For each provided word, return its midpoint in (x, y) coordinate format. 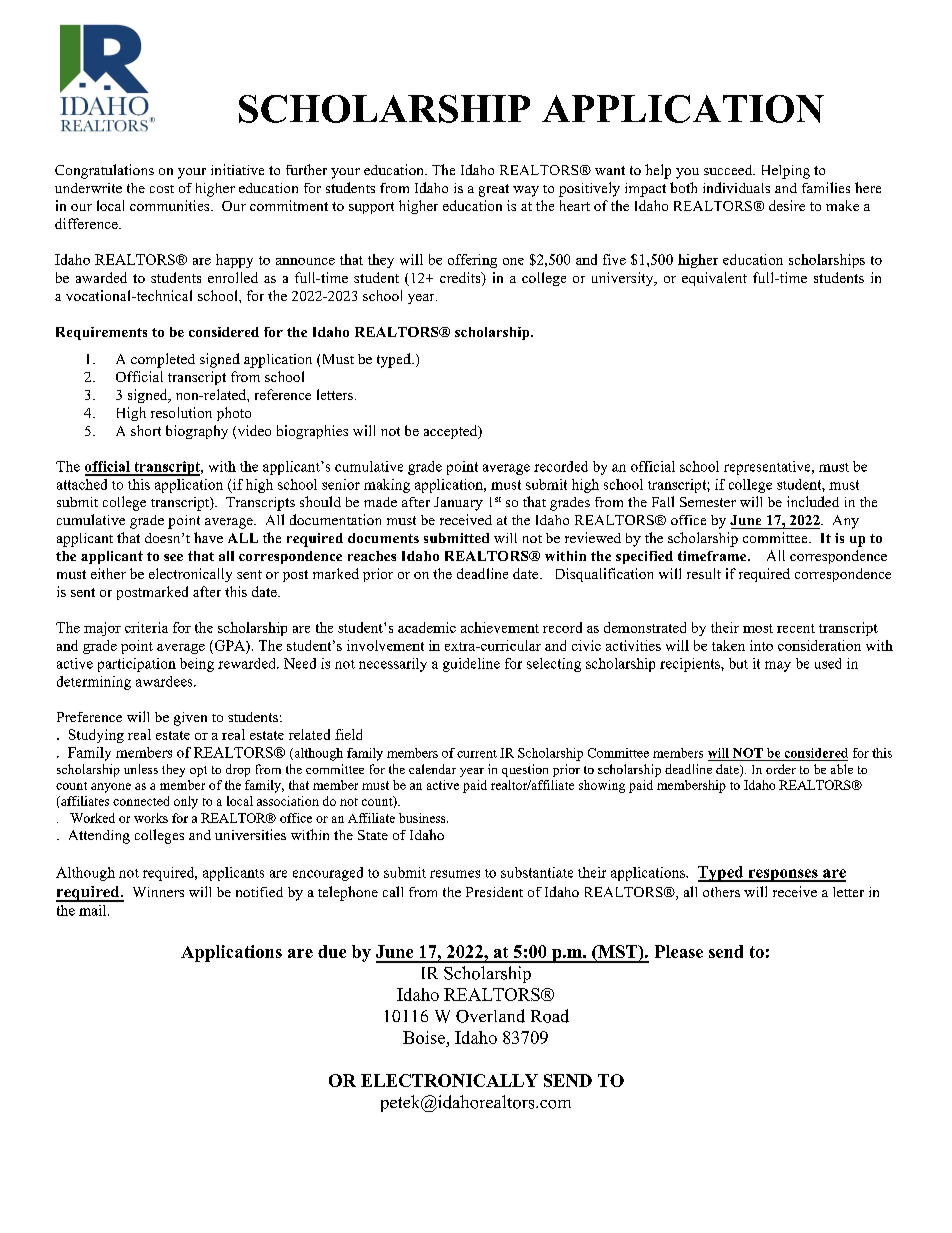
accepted (452, 432)
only (186, 802)
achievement (500, 627)
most (758, 628)
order (781, 769)
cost (162, 189)
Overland (490, 1016)
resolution (181, 412)
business (423, 818)
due (332, 951)
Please (679, 951)
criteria (146, 627)
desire (787, 205)
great (494, 190)
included (813, 501)
